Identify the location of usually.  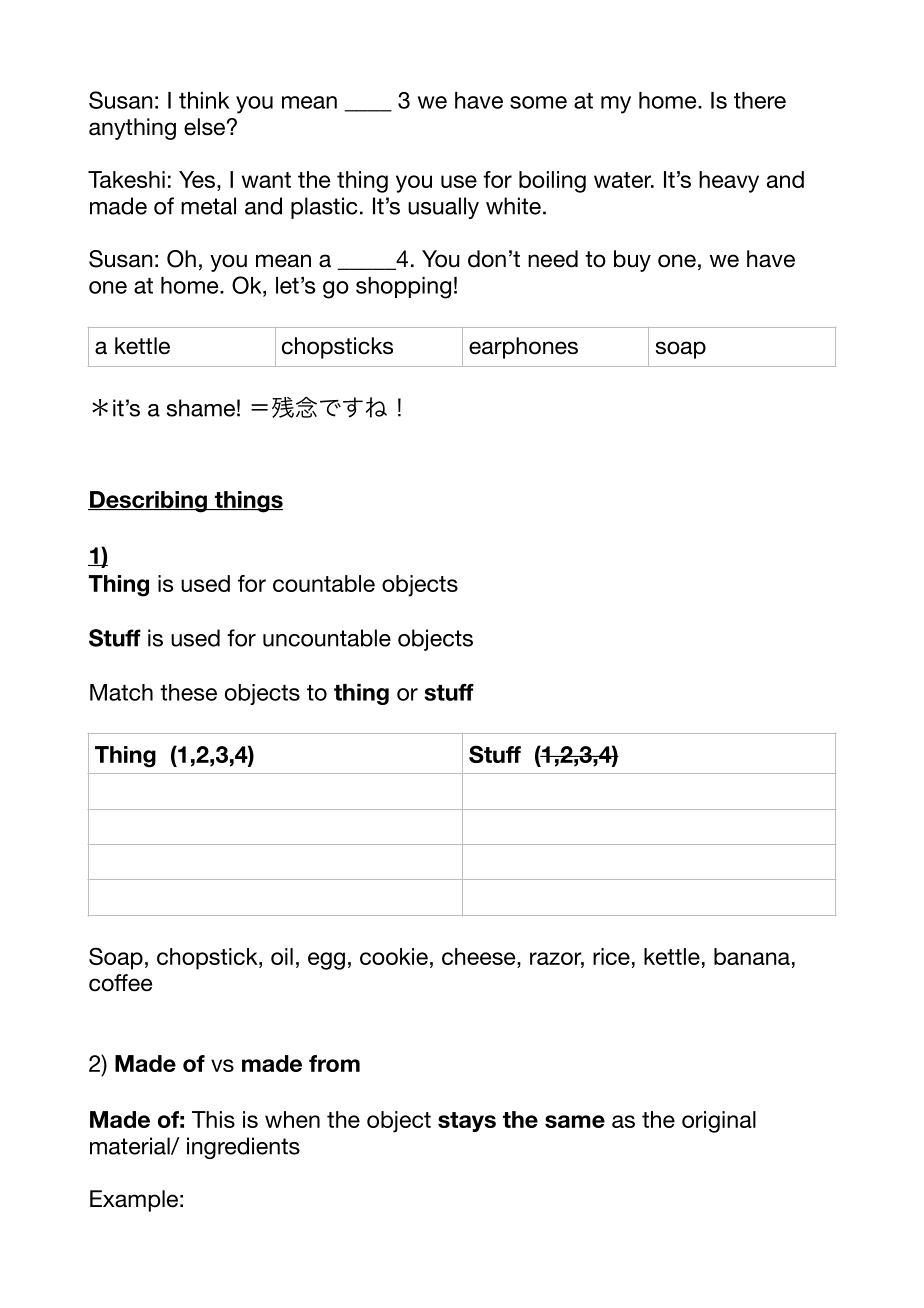
(443, 208).
